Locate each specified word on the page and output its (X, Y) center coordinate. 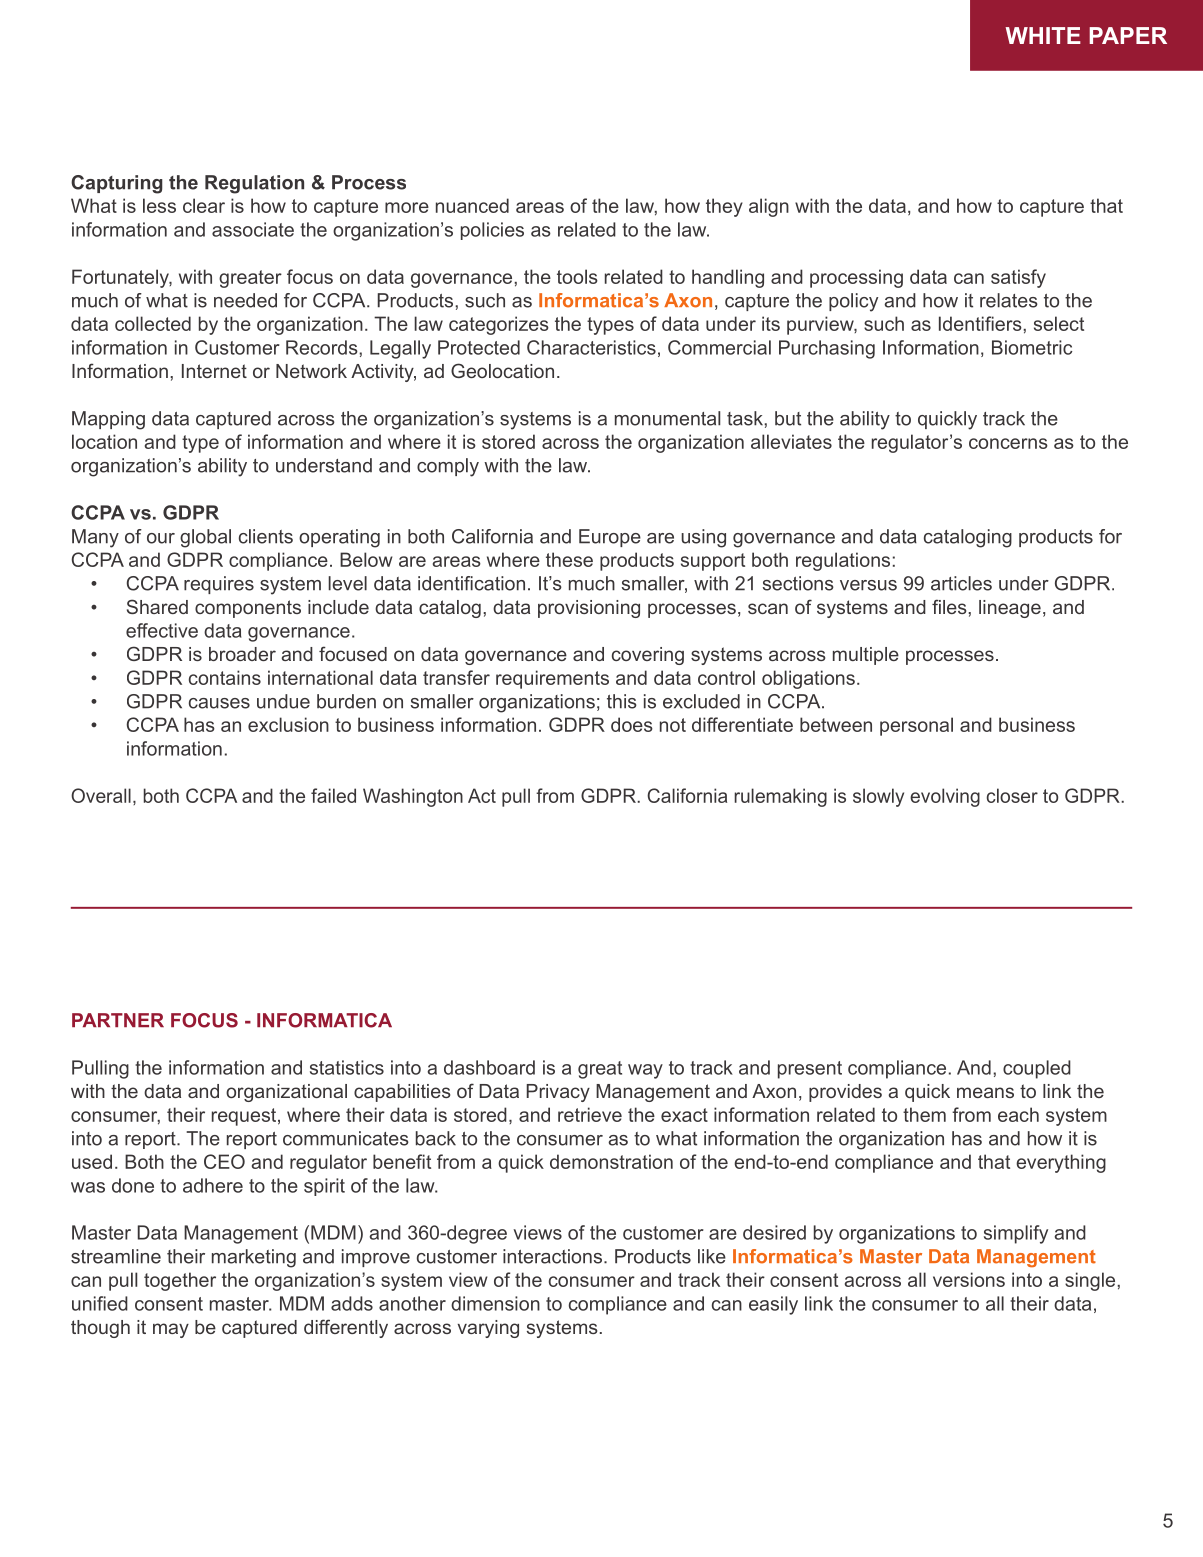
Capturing (117, 184)
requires (219, 585)
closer (1012, 795)
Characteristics (591, 347)
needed (245, 300)
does (632, 724)
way (645, 1071)
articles (961, 583)
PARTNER (118, 1020)
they (724, 207)
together (180, 1281)
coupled (1037, 1069)
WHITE (1043, 35)
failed (333, 795)
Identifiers (981, 323)
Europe (610, 538)
